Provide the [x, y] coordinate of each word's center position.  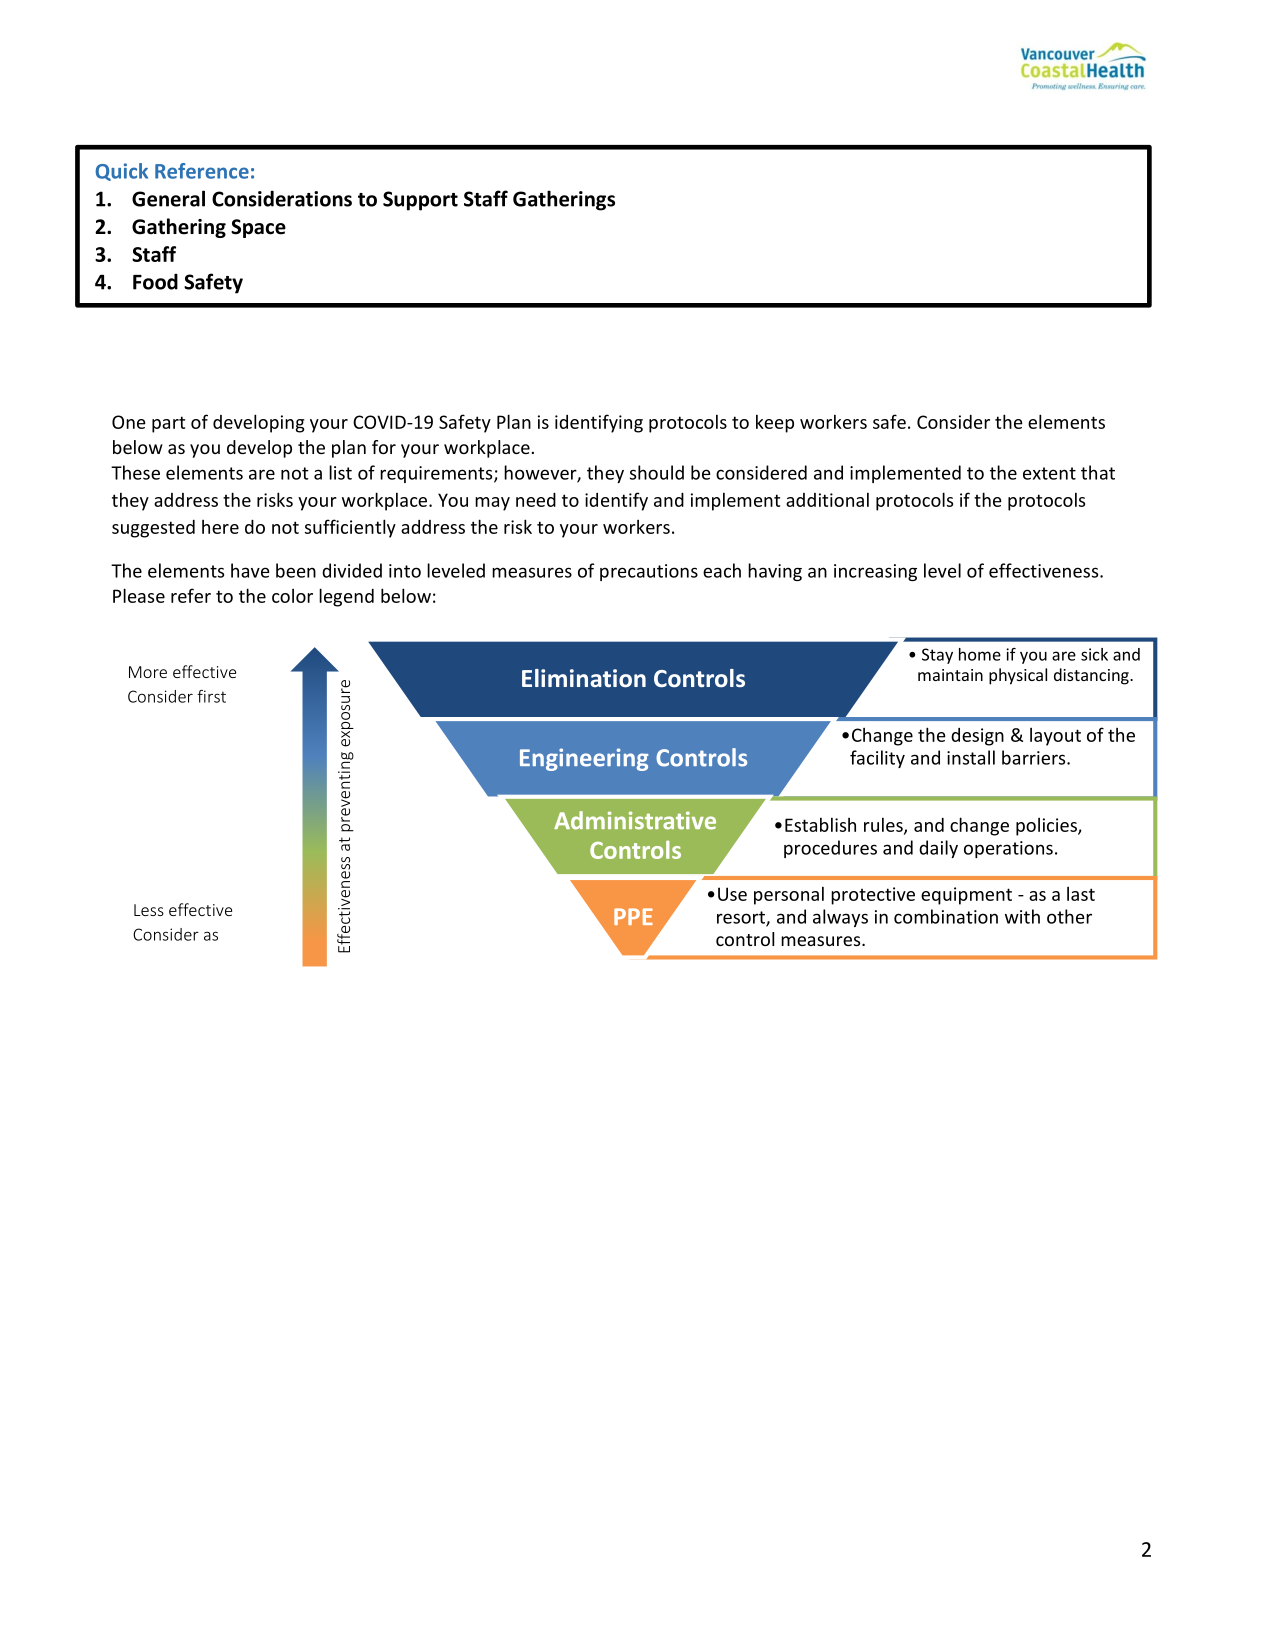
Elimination [584, 678]
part [168, 424]
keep [775, 423]
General [168, 198]
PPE [633, 916]
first [211, 696]
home [980, 654]
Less [149, 910]
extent [1049, 473]
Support [420, 201]
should [657, 472]
